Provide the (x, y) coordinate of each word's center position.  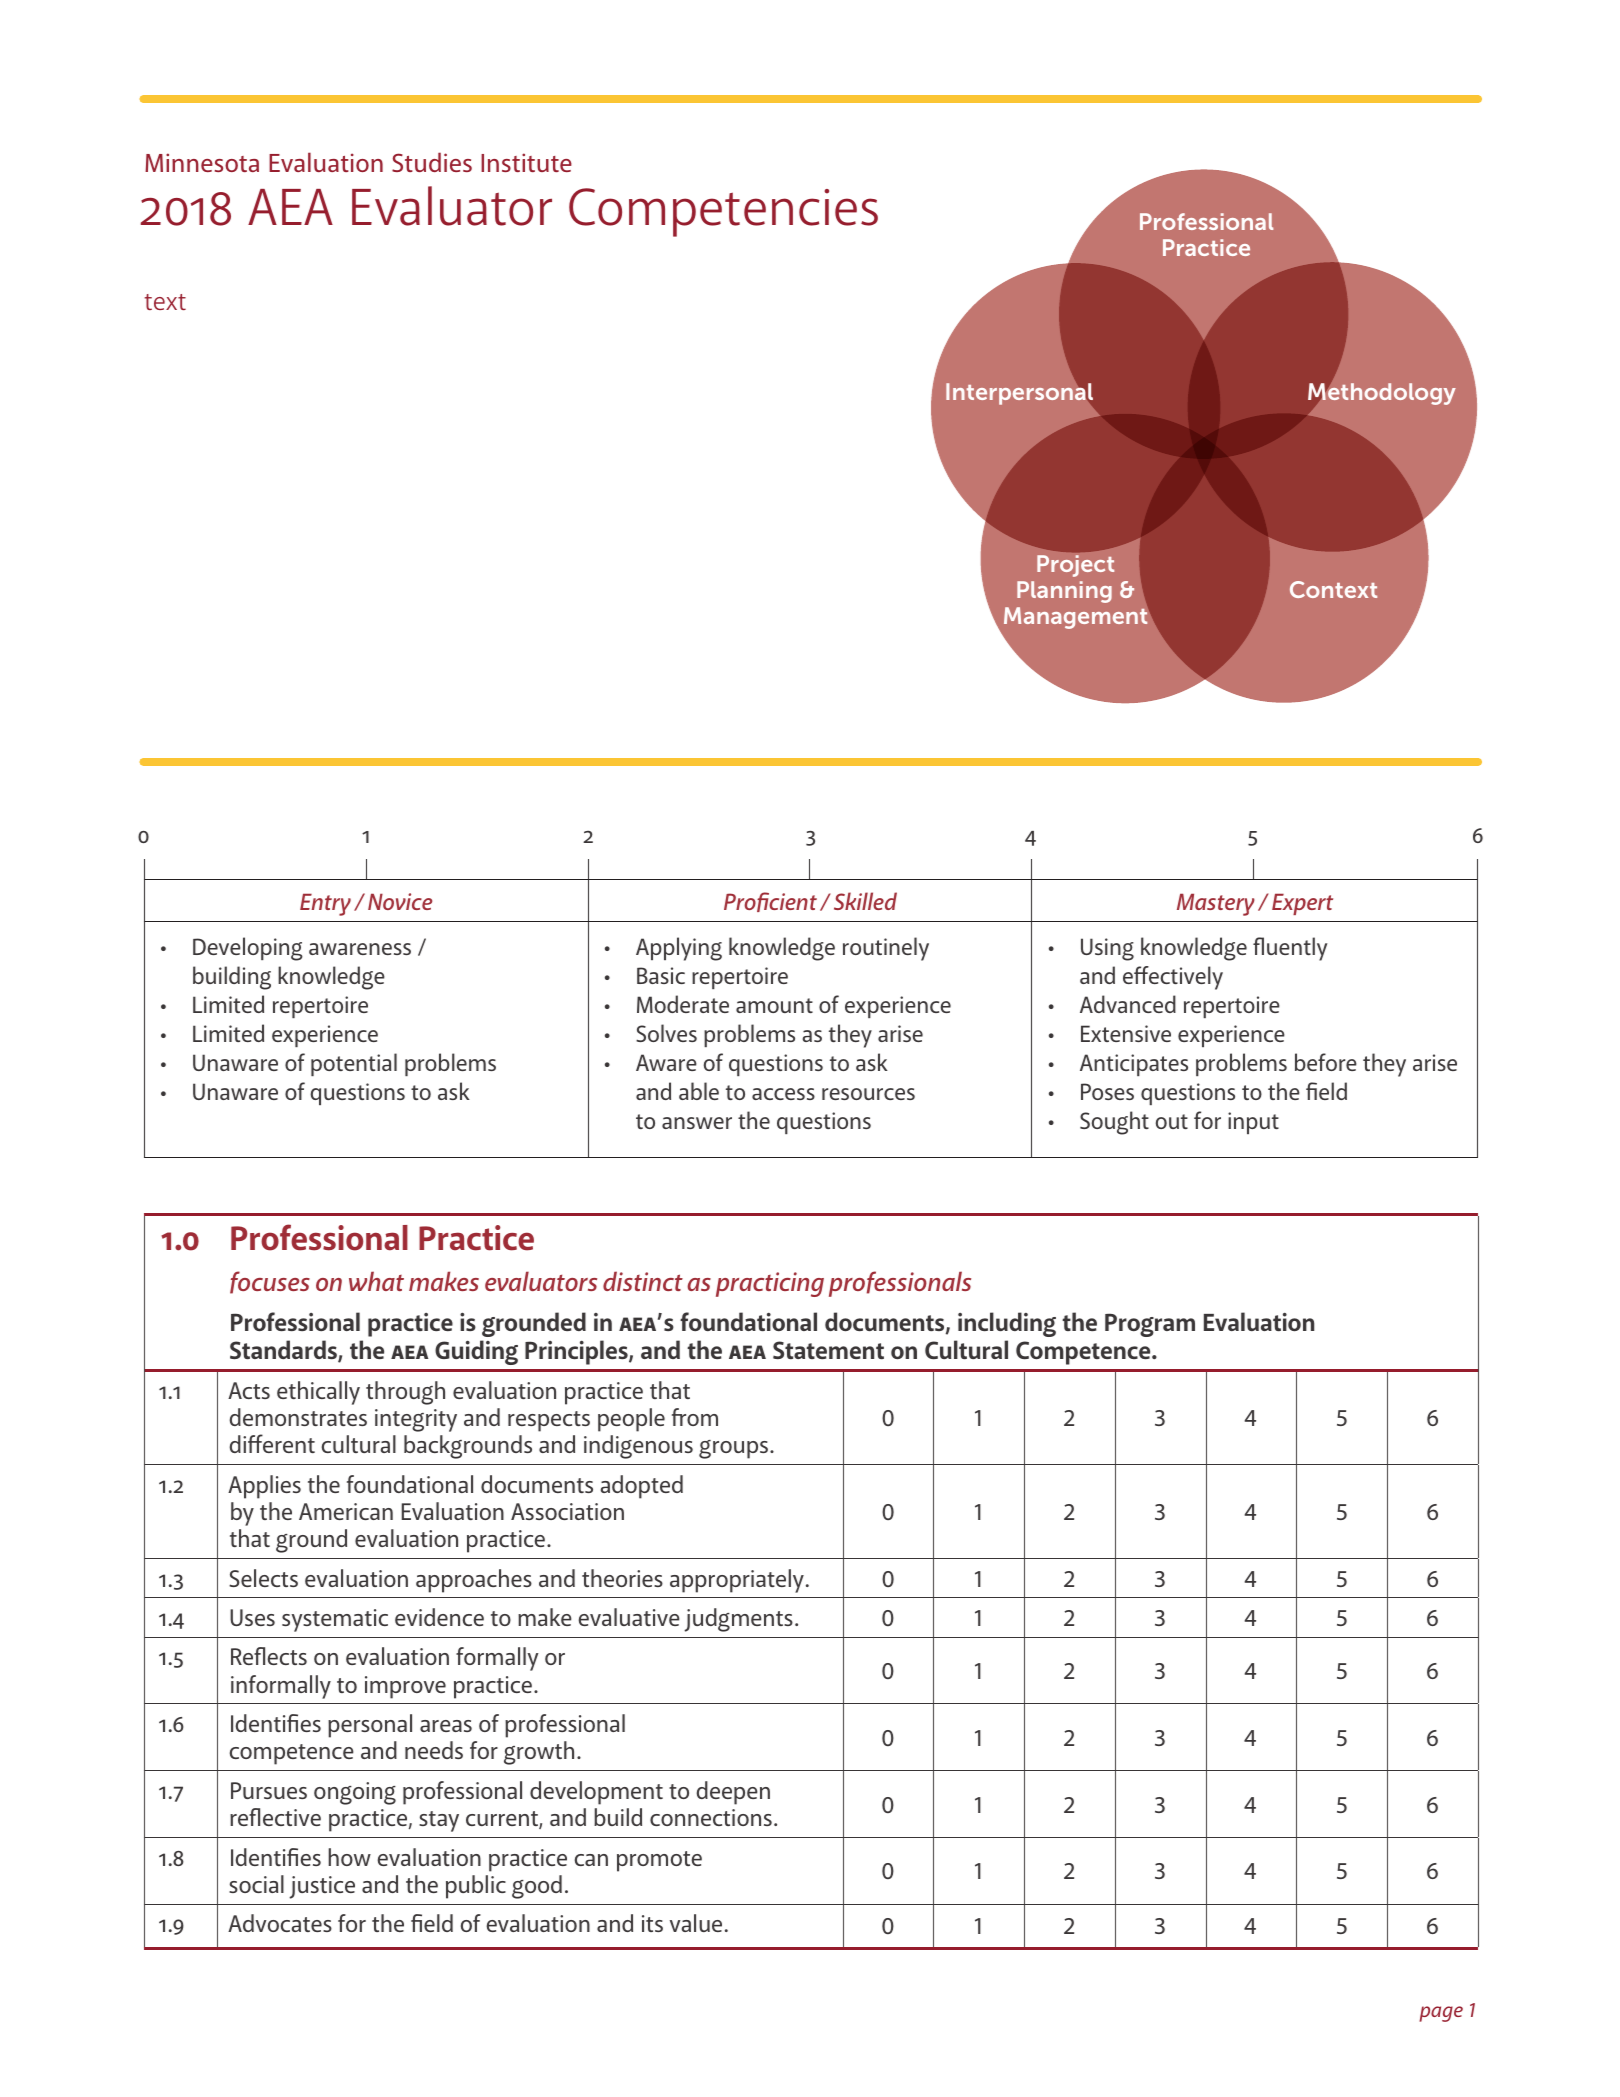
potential (354, 1064)
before (1326, 1062)
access (783, 1094)
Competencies (723, 212)
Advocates (280, 1923)
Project (1075, 566)
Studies (432, 162)
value (696, 1923)
